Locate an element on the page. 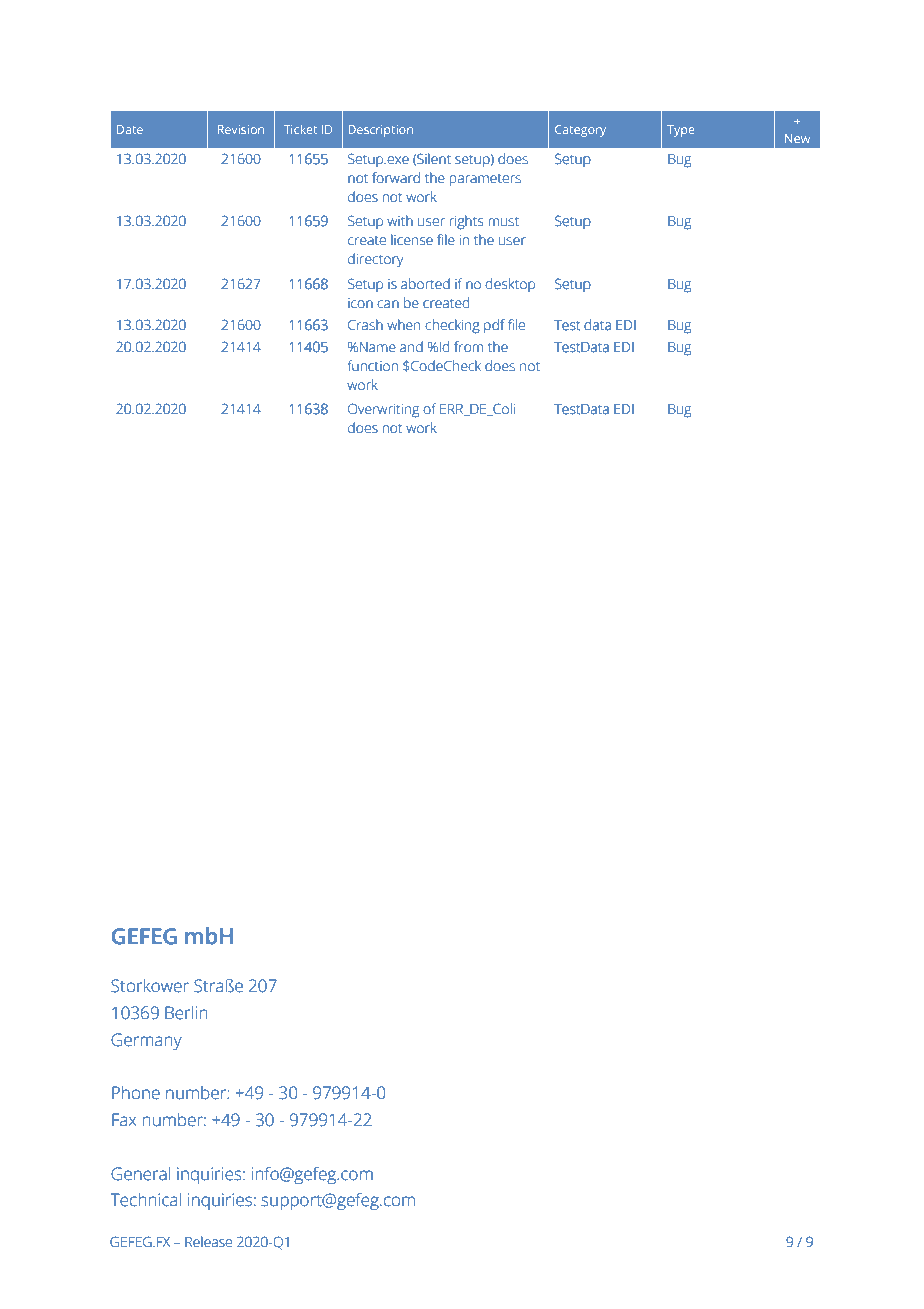 This page has width=924, height=1309. parameters is located at coordinates (485, 180).
